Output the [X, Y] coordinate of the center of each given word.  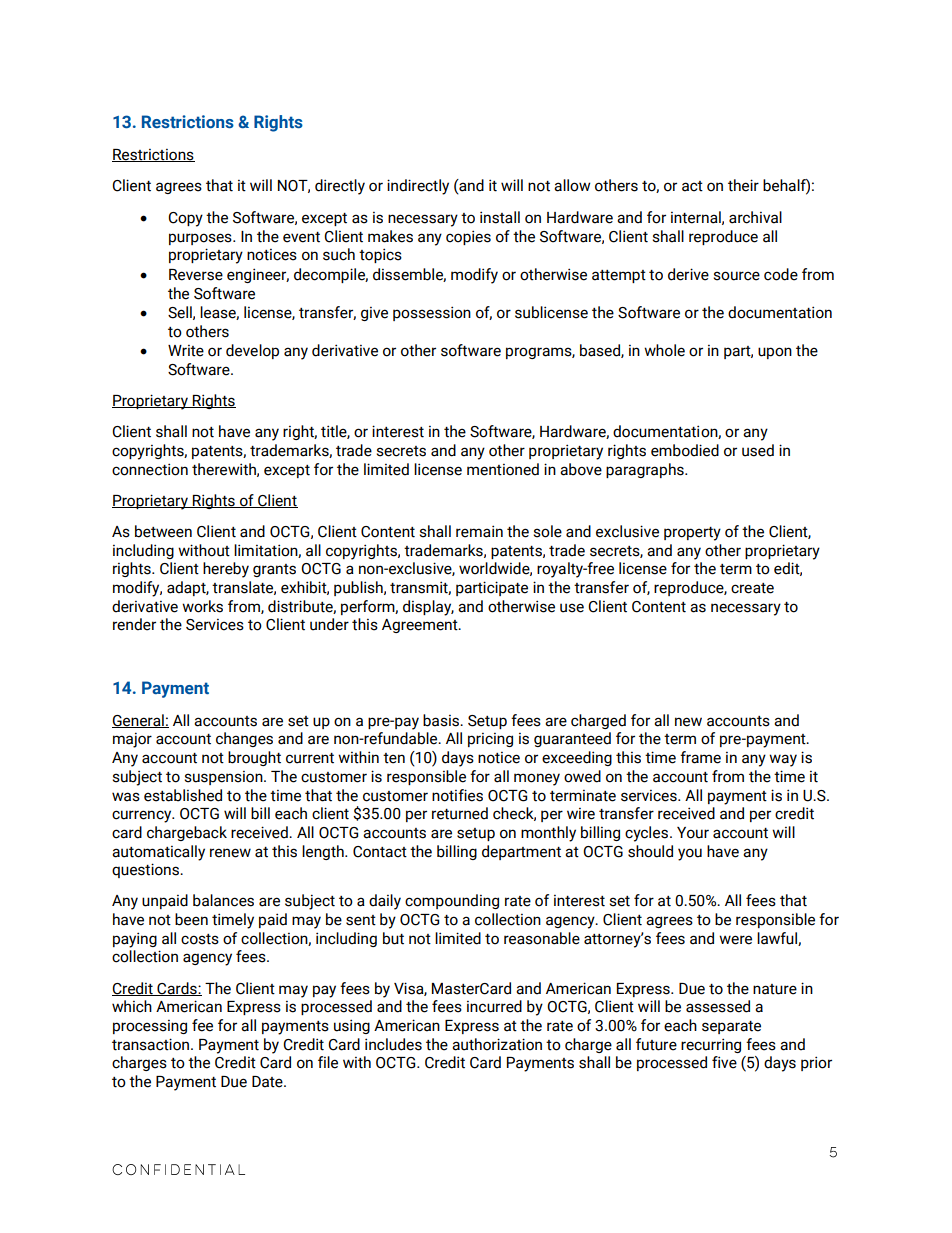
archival [755, 217]
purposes [201, 239]
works [202, 606]
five [724, 1062]
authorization [497, 1044]
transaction [152, 1044]
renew [230, 853]
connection [150, 469]
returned [460, 813]
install [500, 217]
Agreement [421, 626]
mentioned [503, 469]
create [752, 588]
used [758, 450]
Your [693, 833]
